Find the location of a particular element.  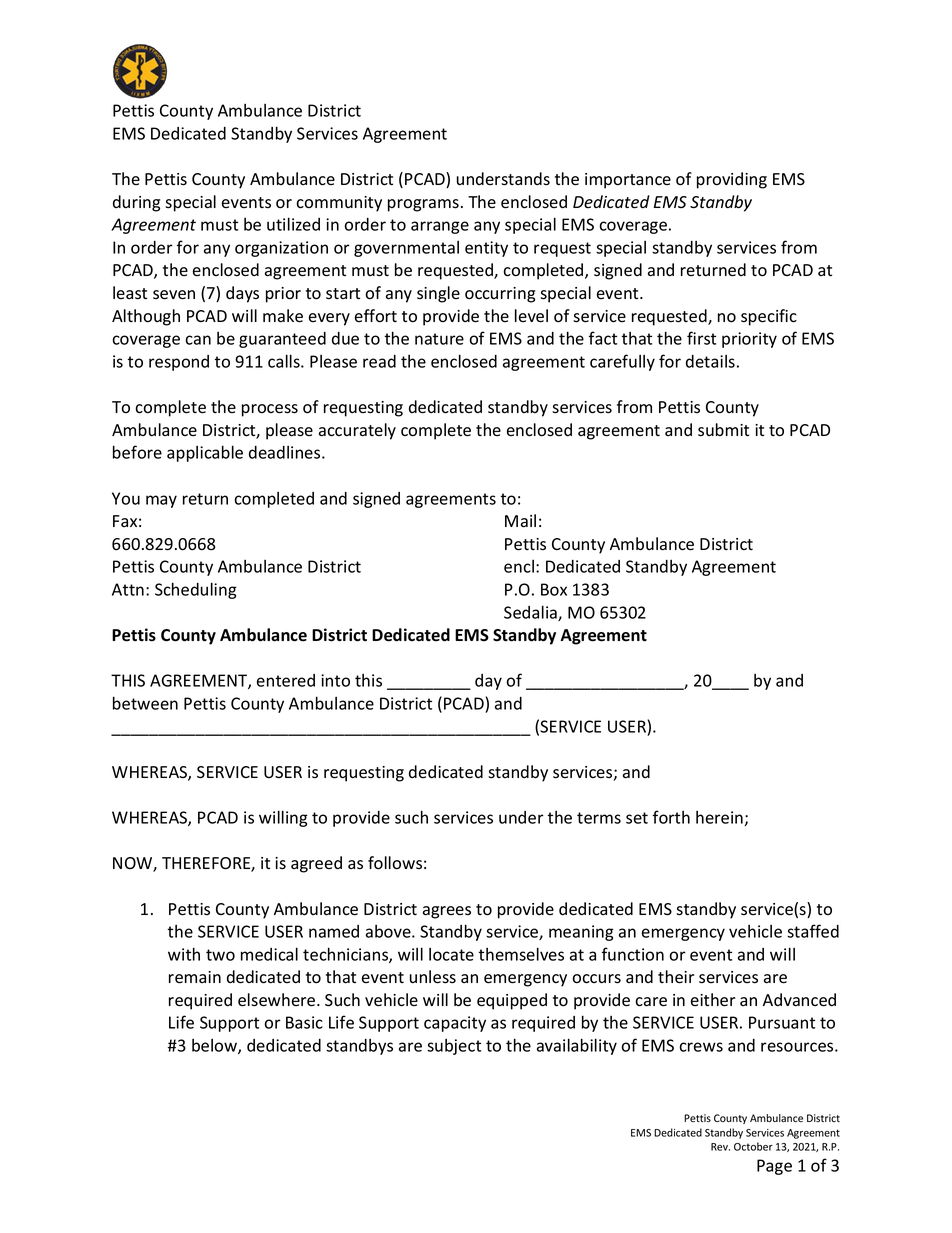

submit is located at coordinates (723, 430).
